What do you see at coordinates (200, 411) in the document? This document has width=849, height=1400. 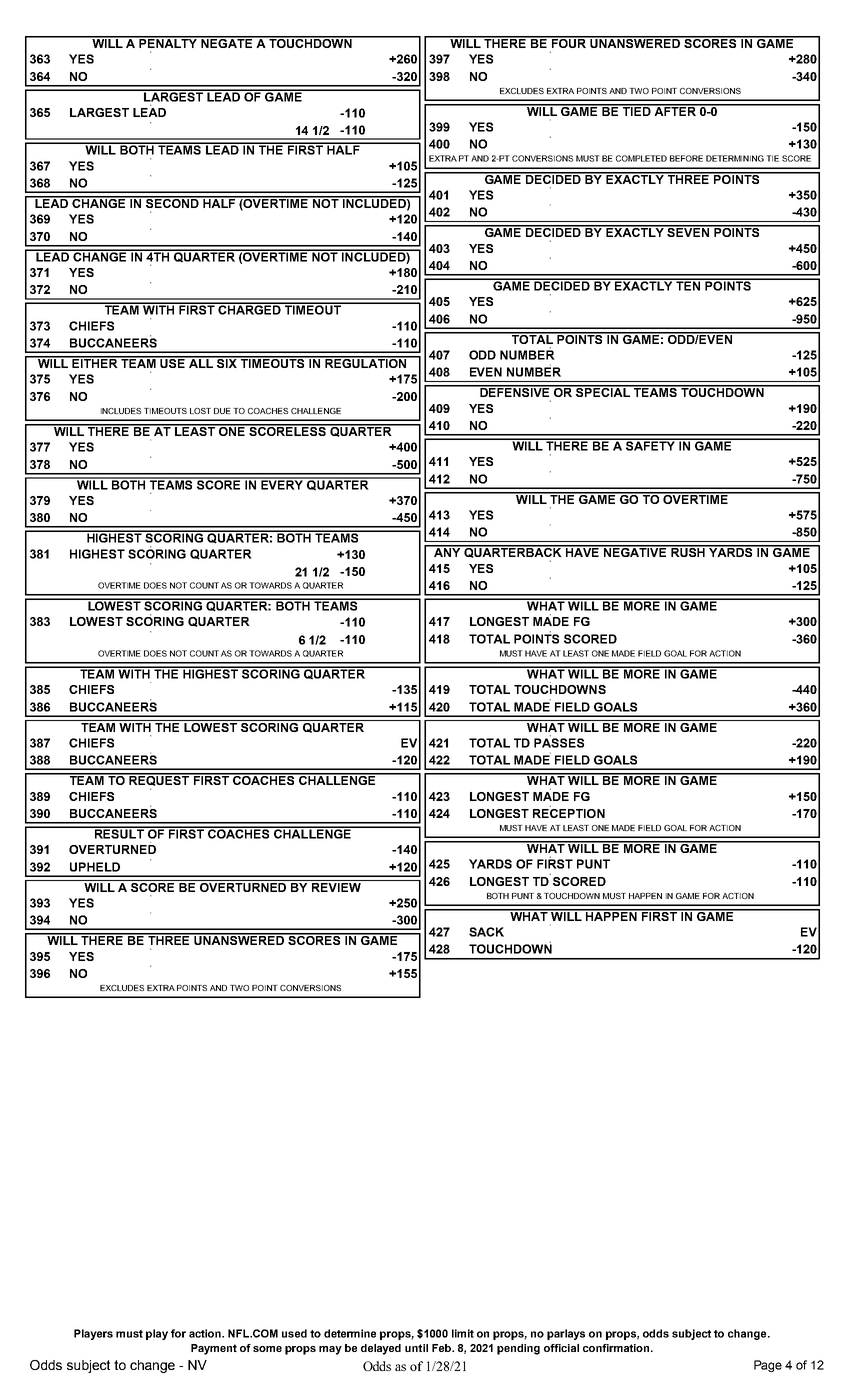 I see `LOST` at bounding box center [200, 411].
